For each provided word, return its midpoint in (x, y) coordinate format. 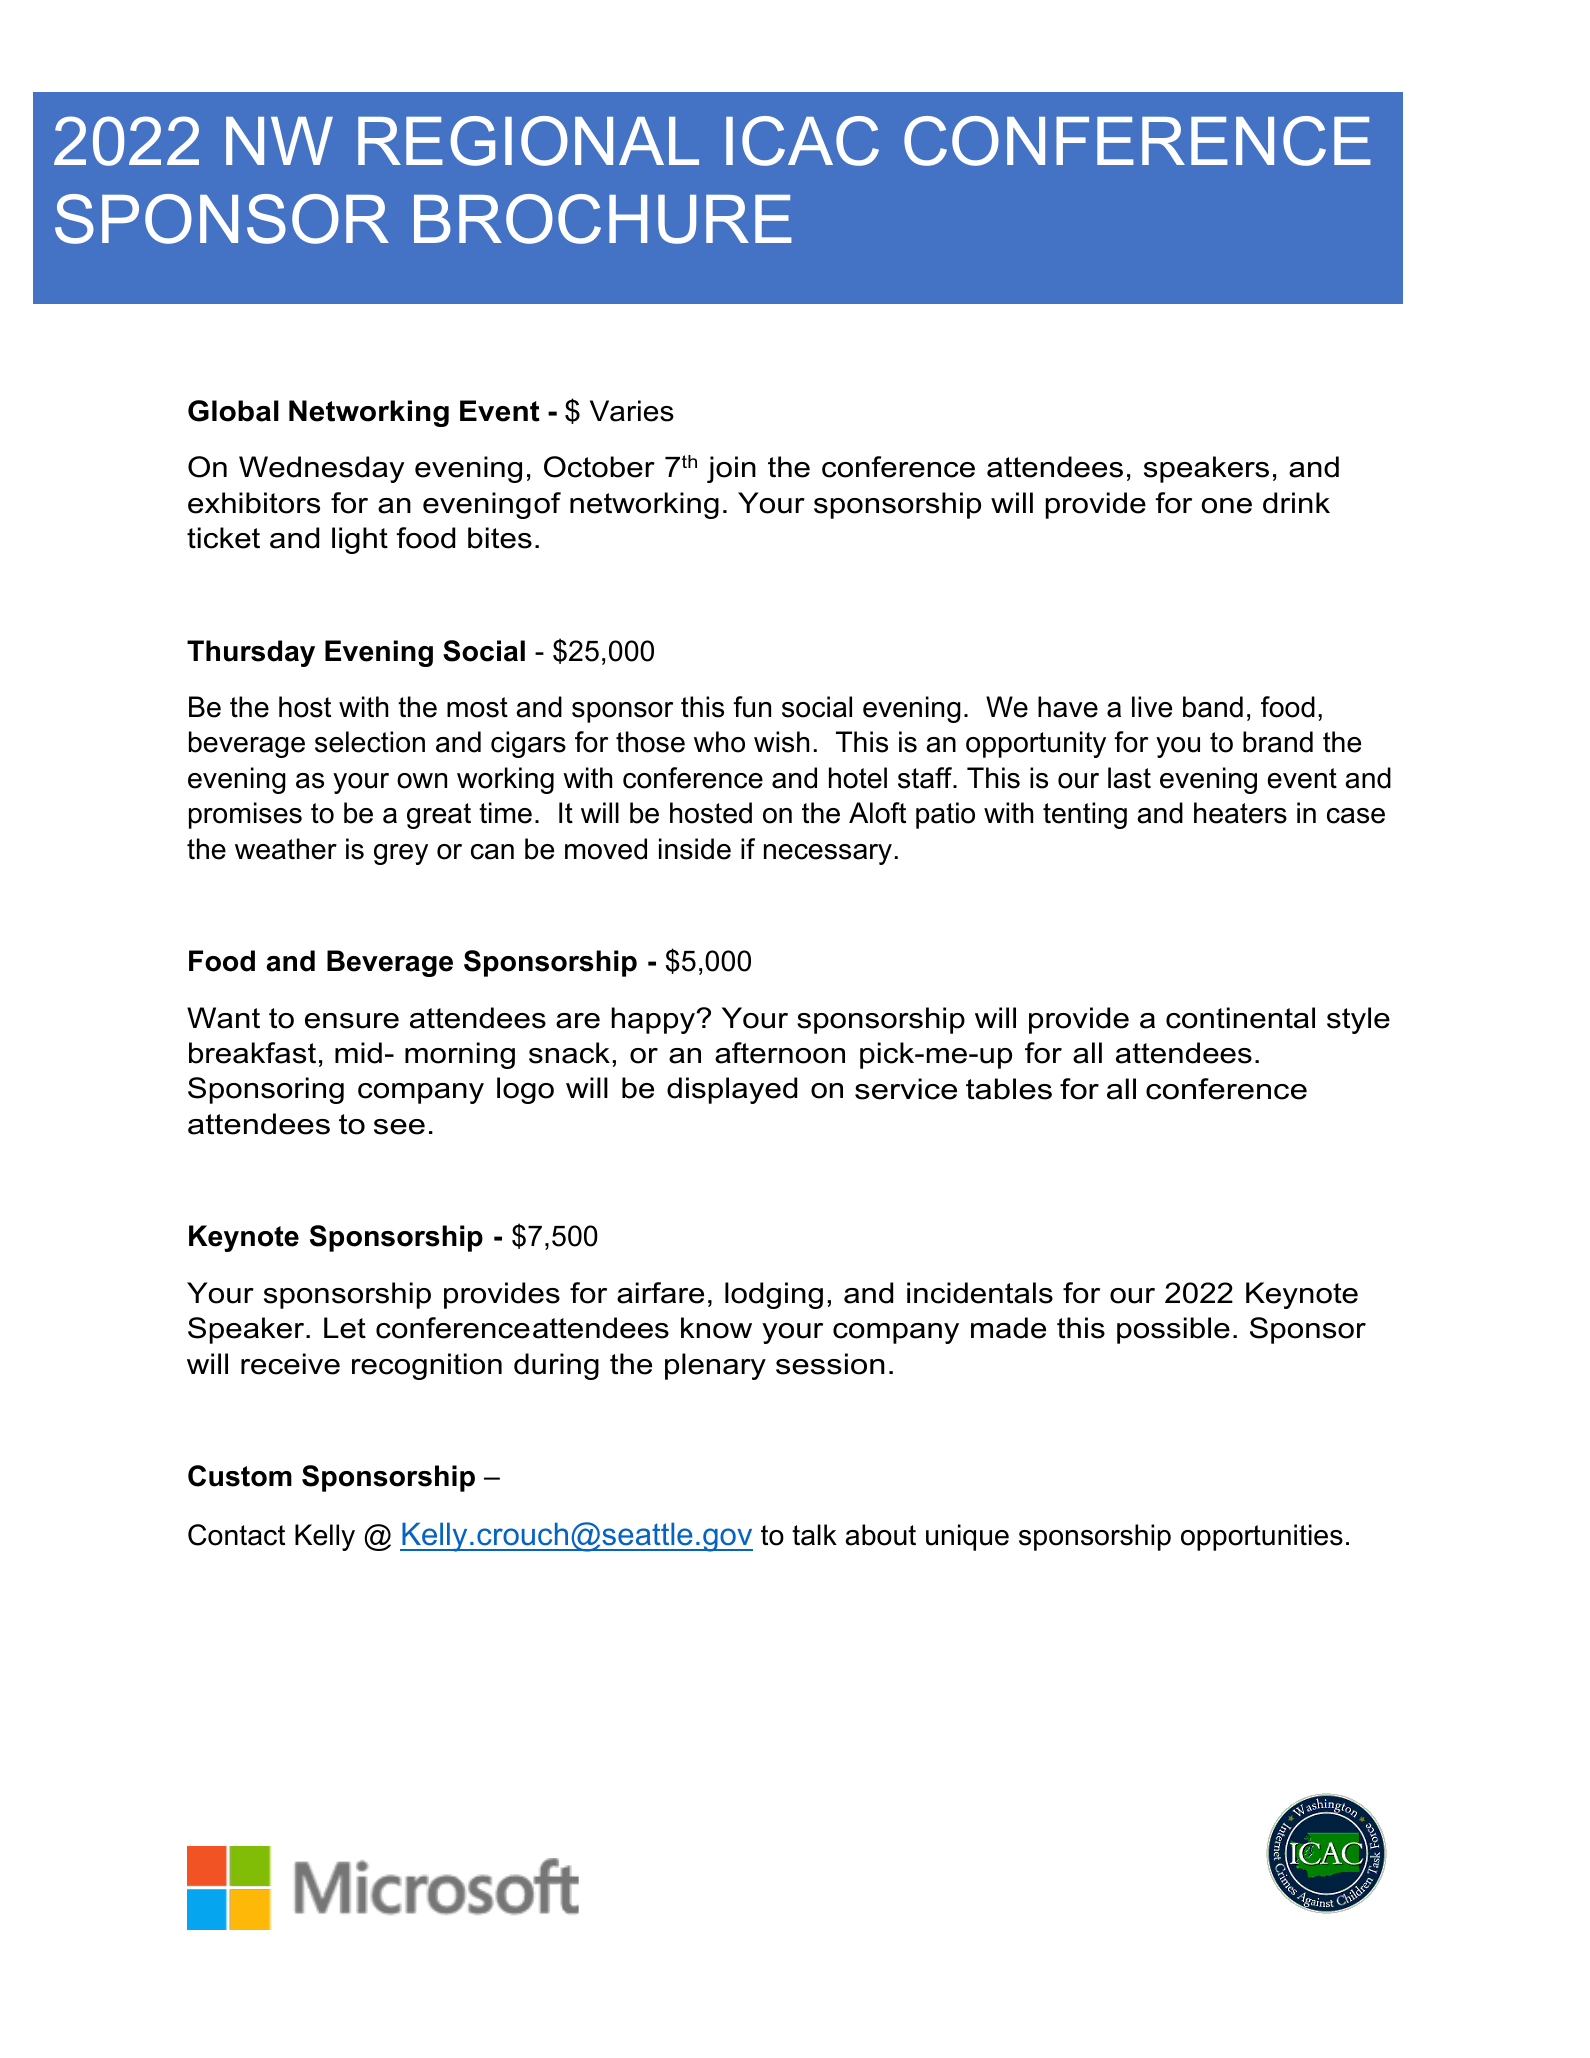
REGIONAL (528, 141)
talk (814, 1535)
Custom (240, 1476)
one (1227, 506)
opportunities (1262, 1537)
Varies (632, 411)
